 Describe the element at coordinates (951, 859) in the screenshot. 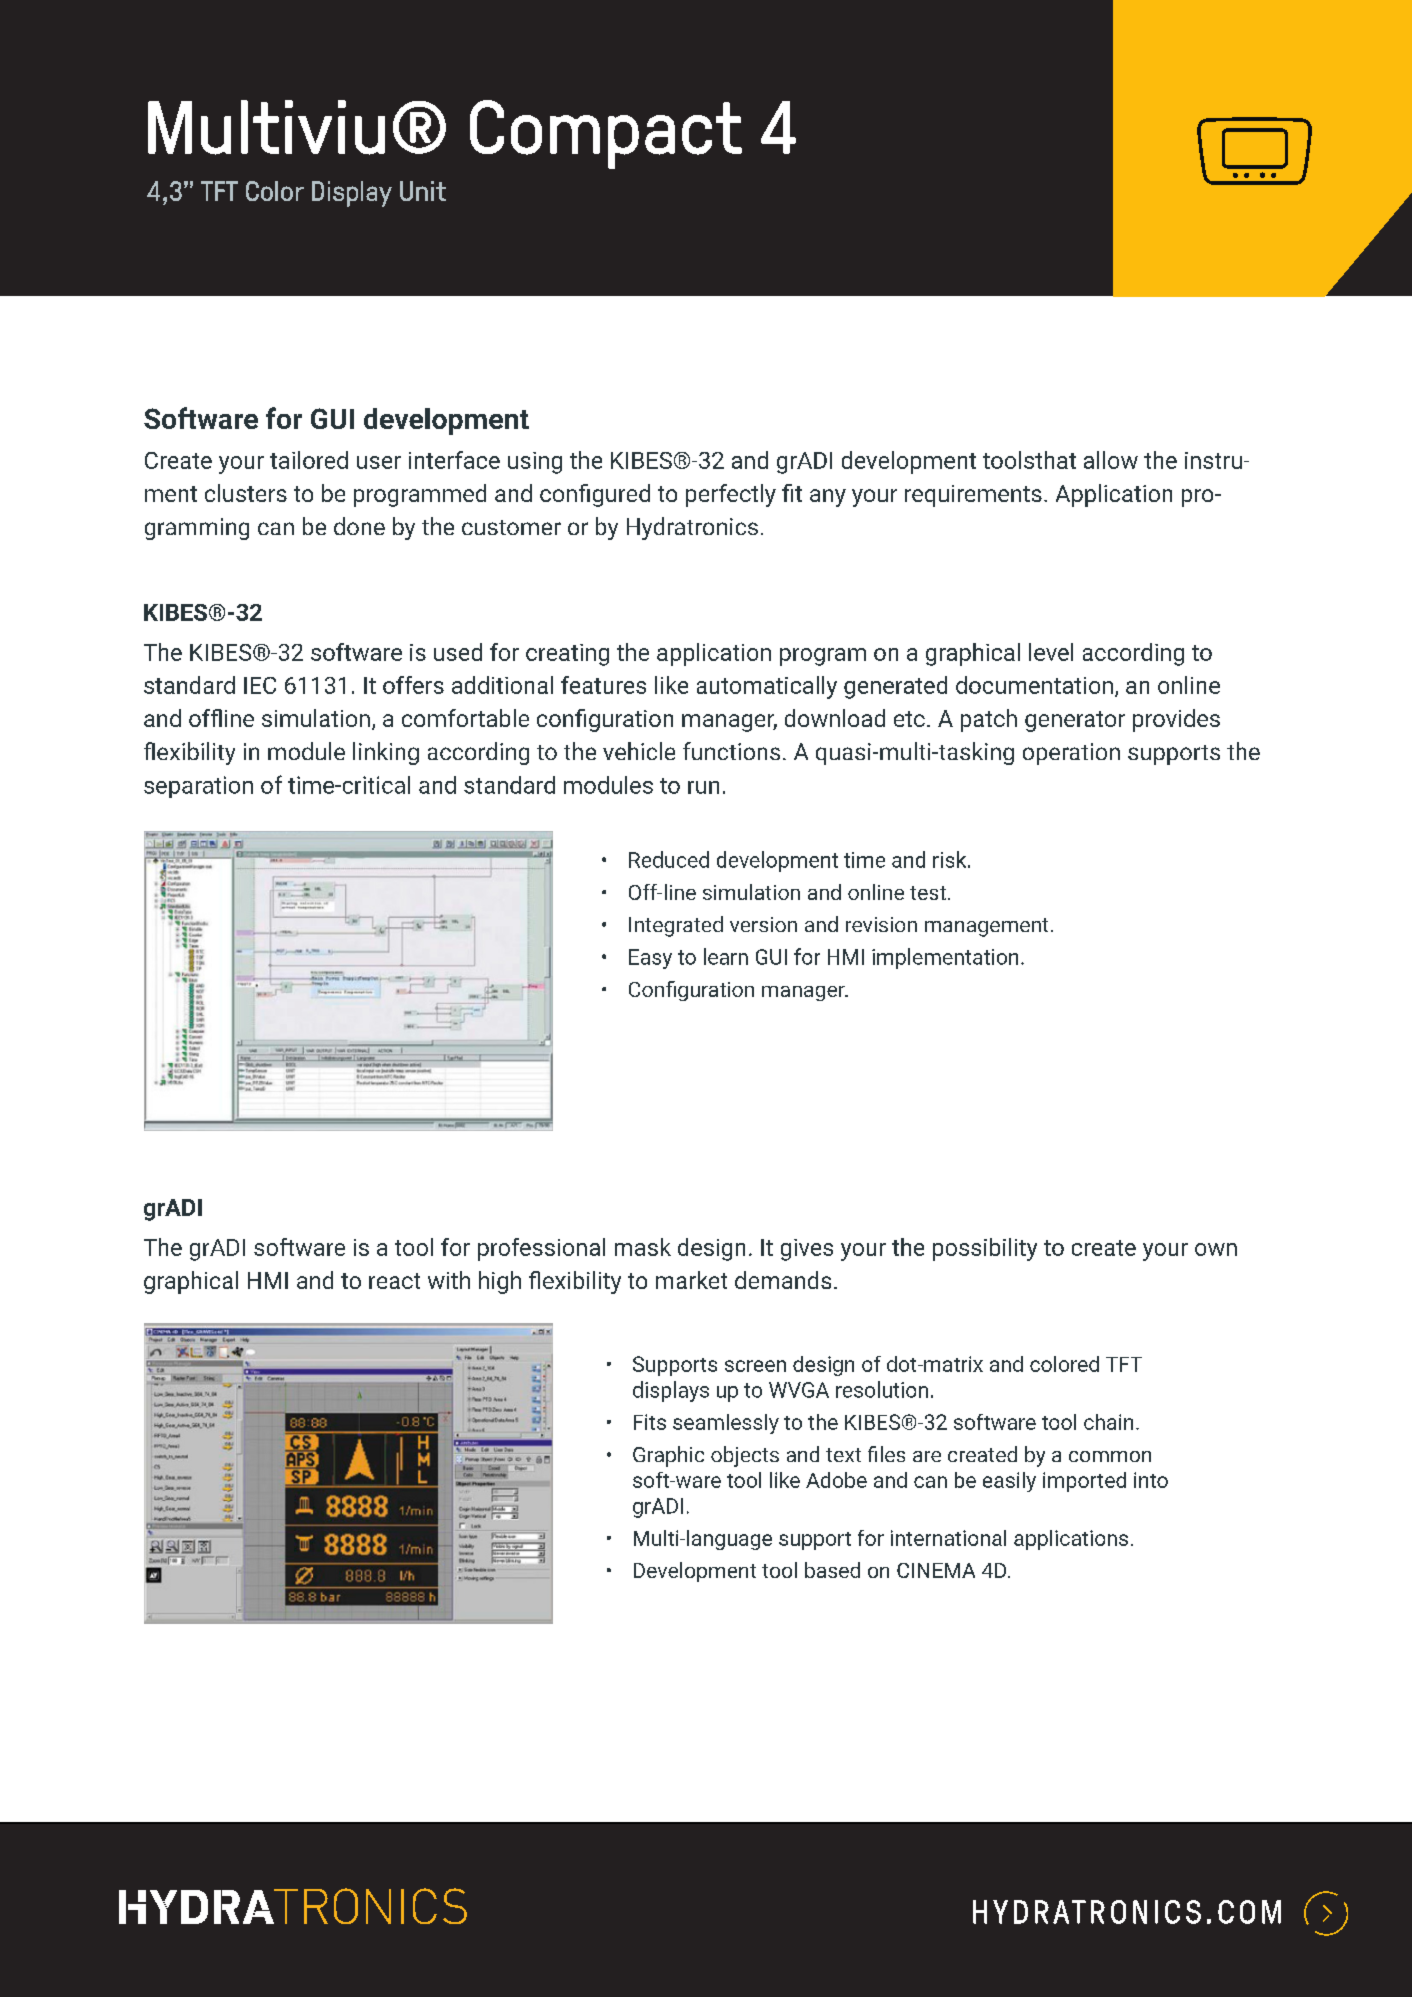

I see `risk` at that location.
